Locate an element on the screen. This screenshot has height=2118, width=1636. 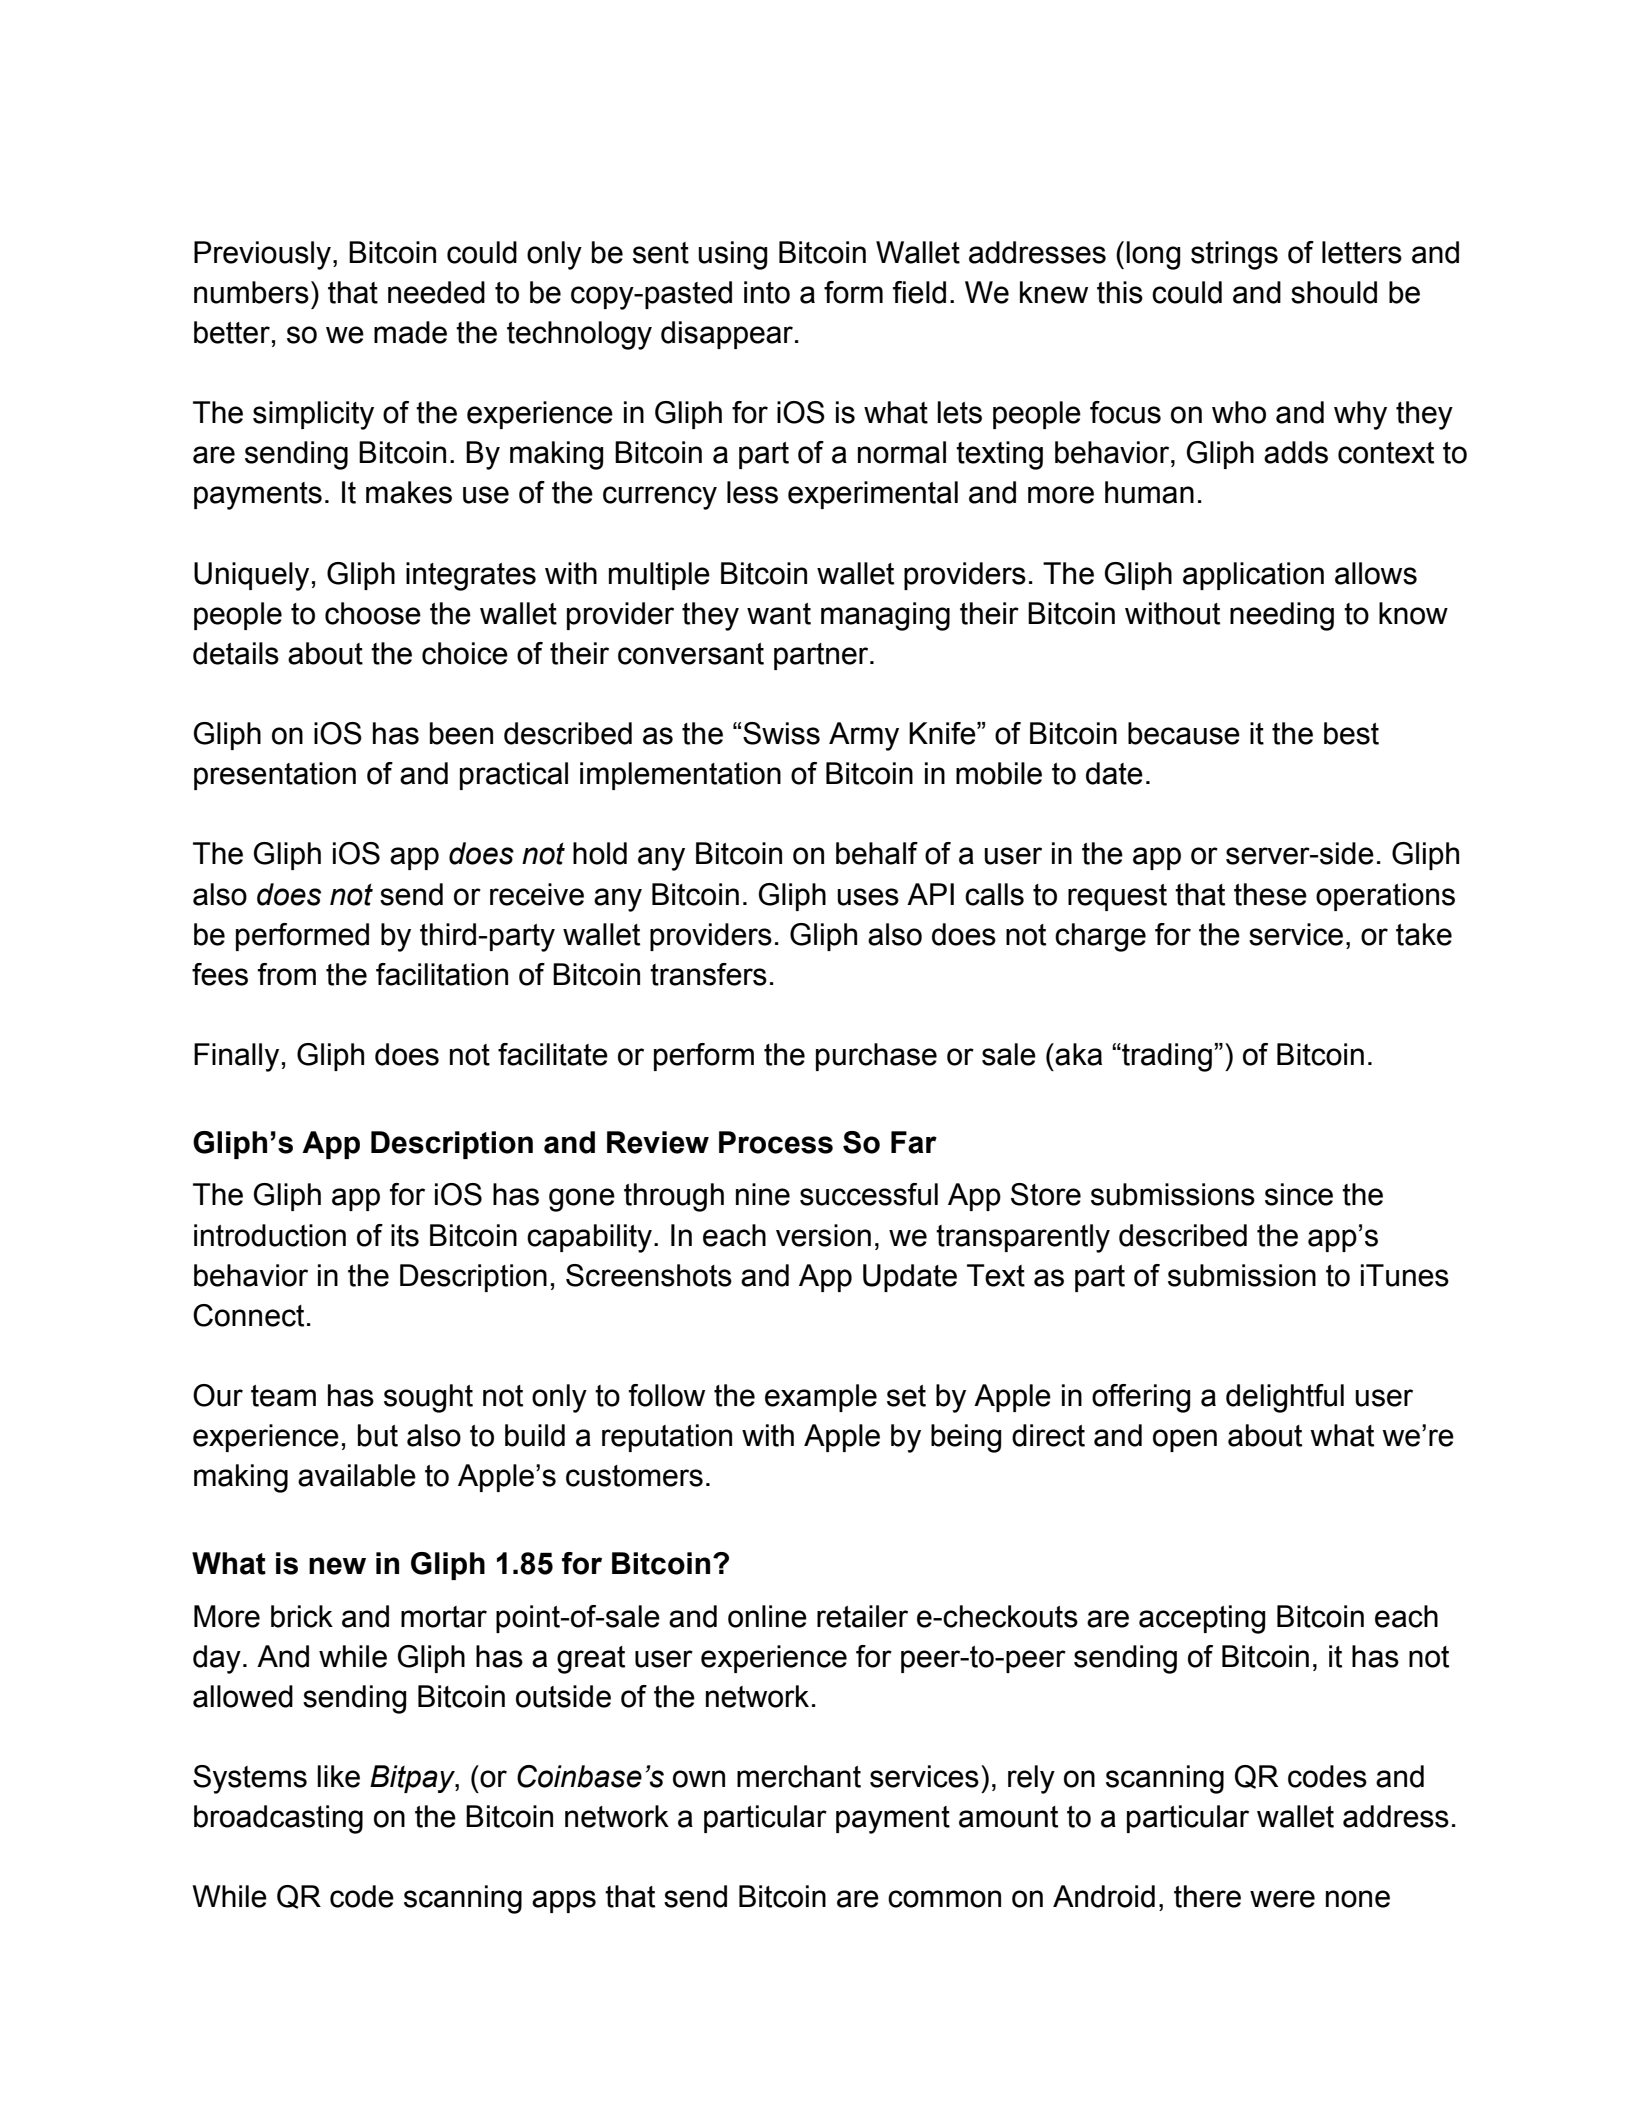
behalf is located at coordinates (877, 853).
